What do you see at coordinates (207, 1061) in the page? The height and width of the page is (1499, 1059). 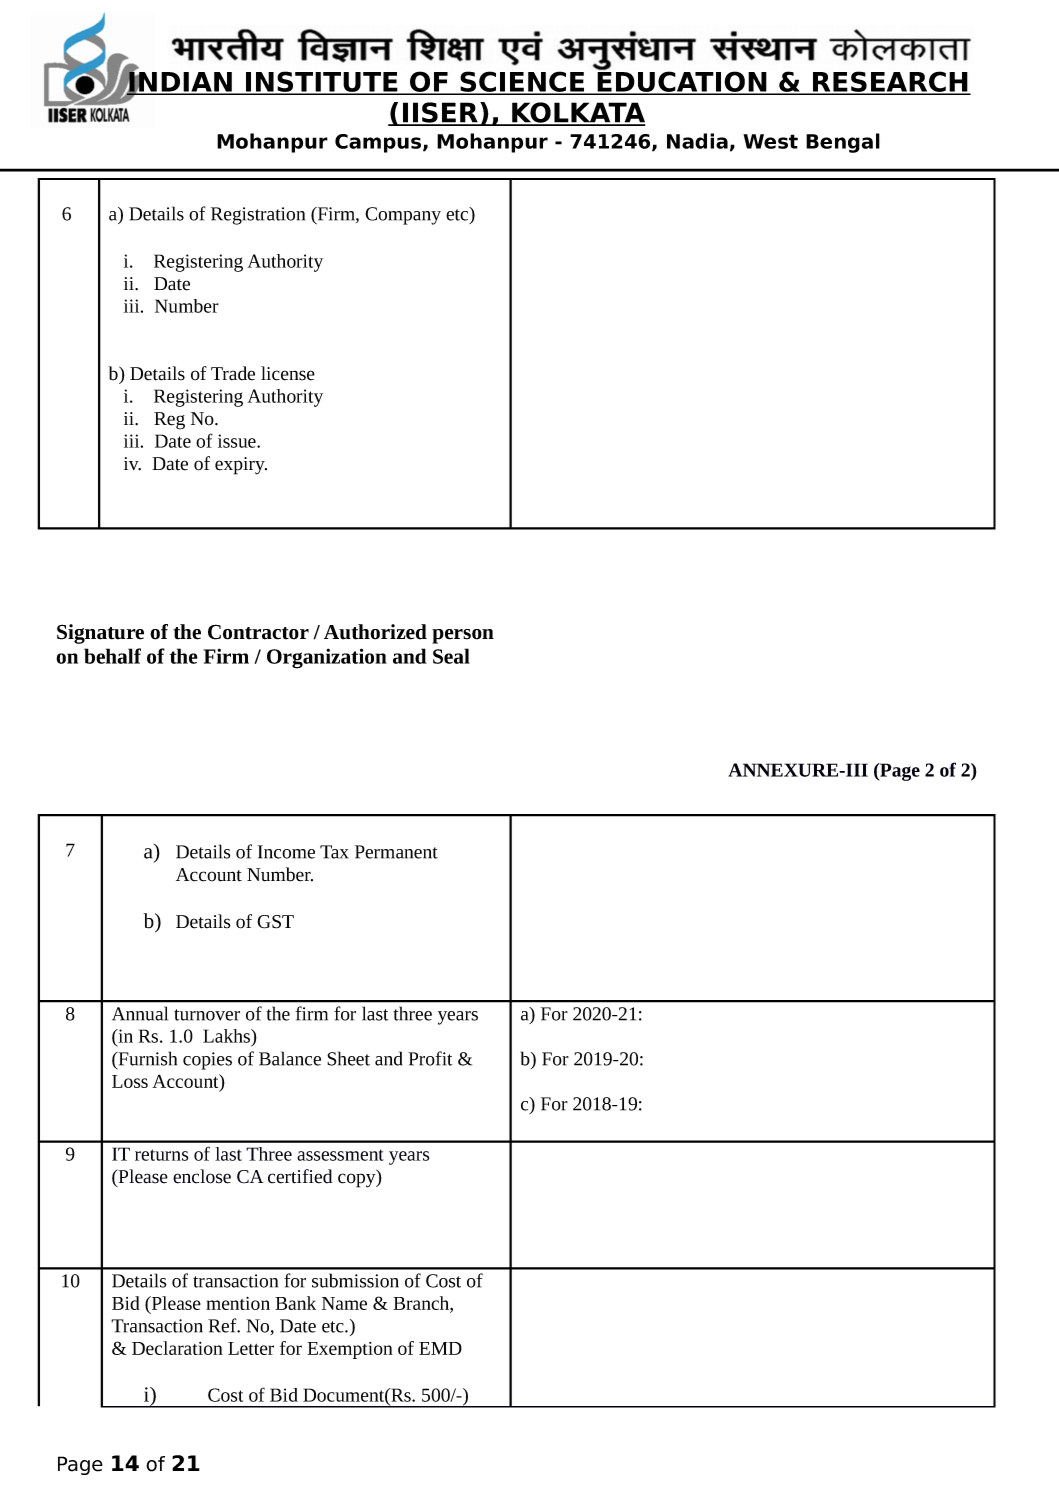 I see `copies` at bounding box center [207, 1061].
